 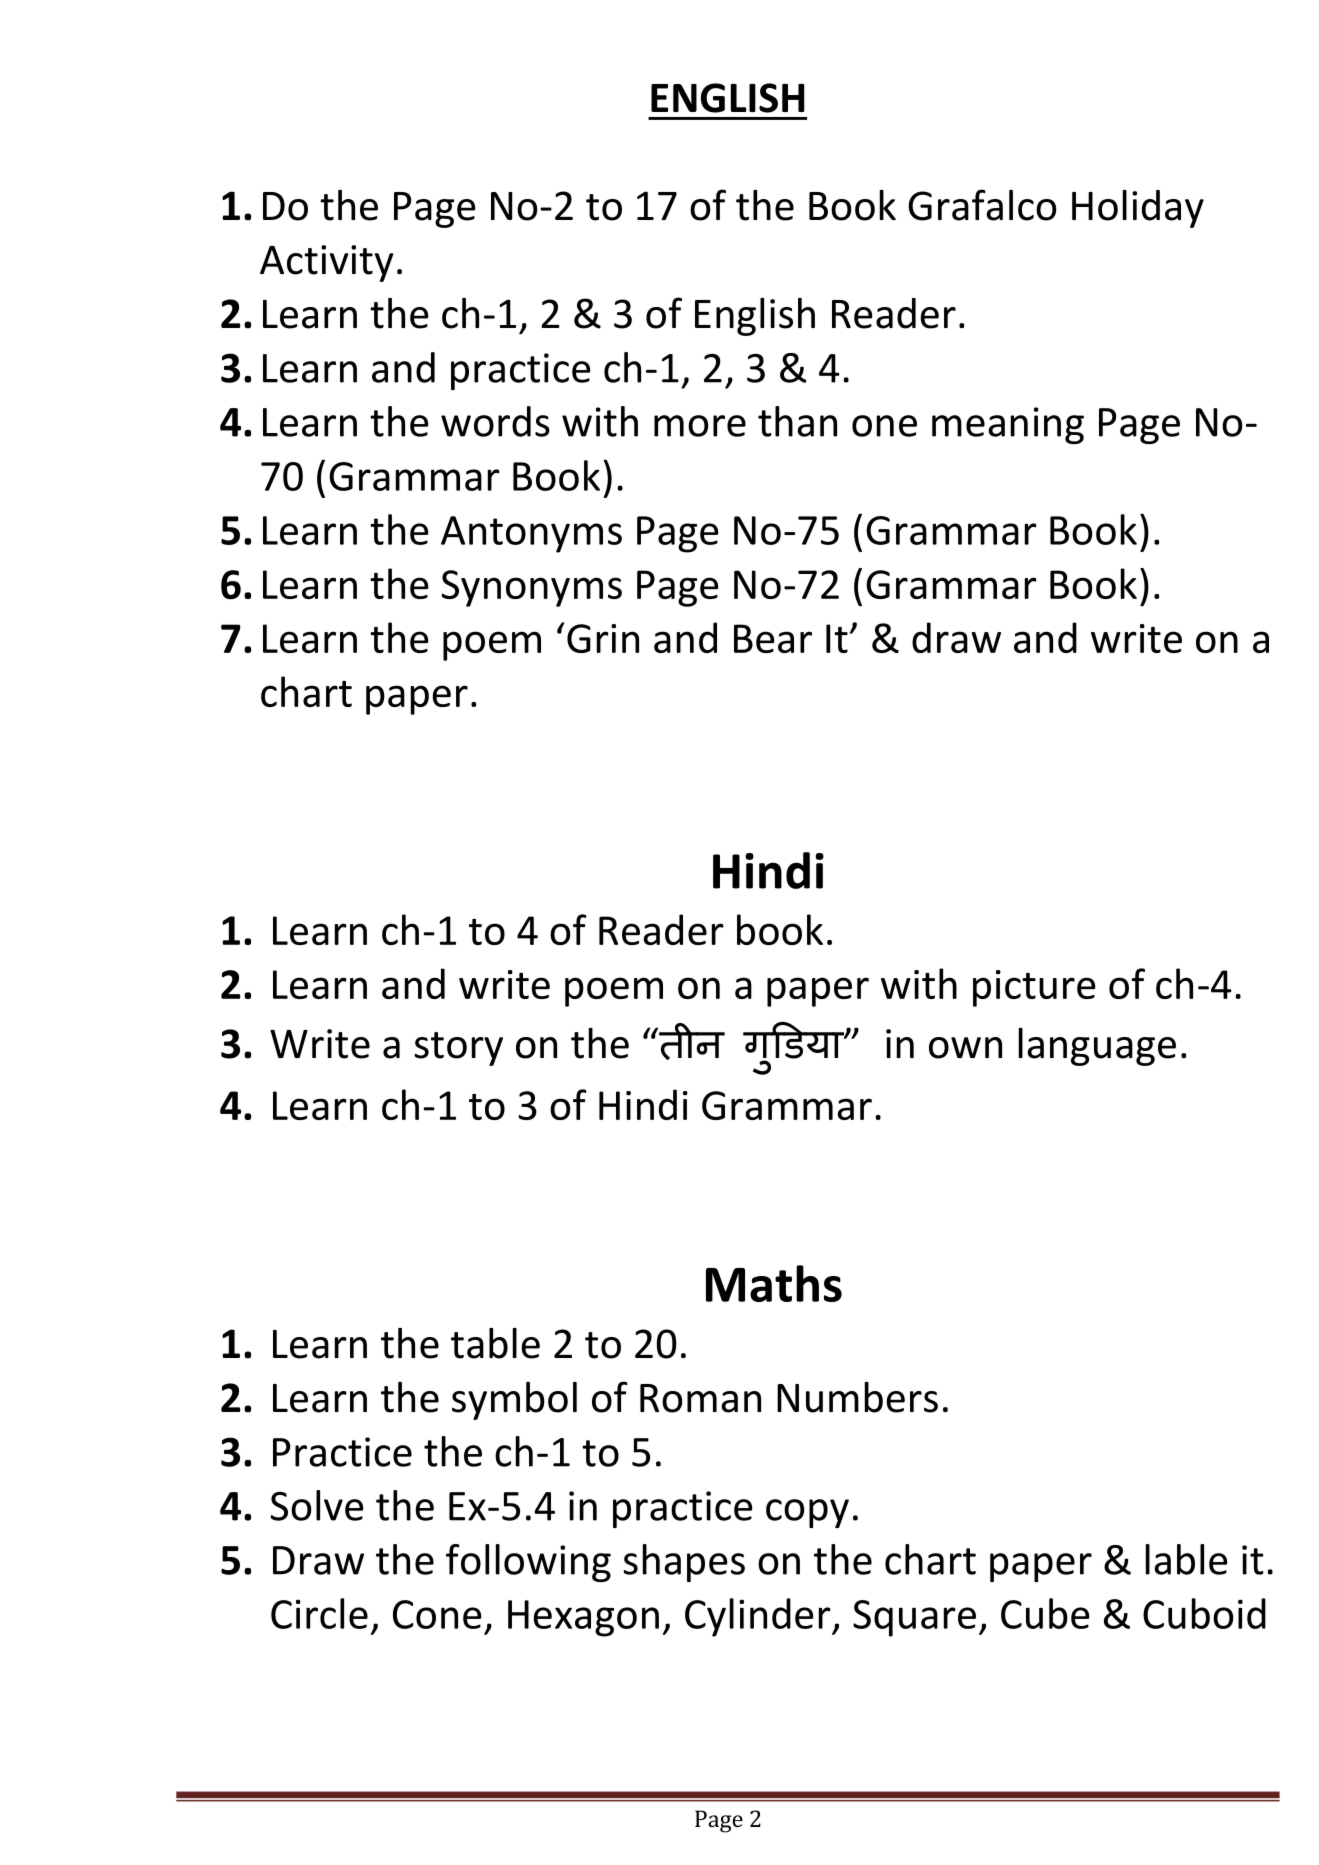 I want to click on meaning, so click(x=1008, y=425).
